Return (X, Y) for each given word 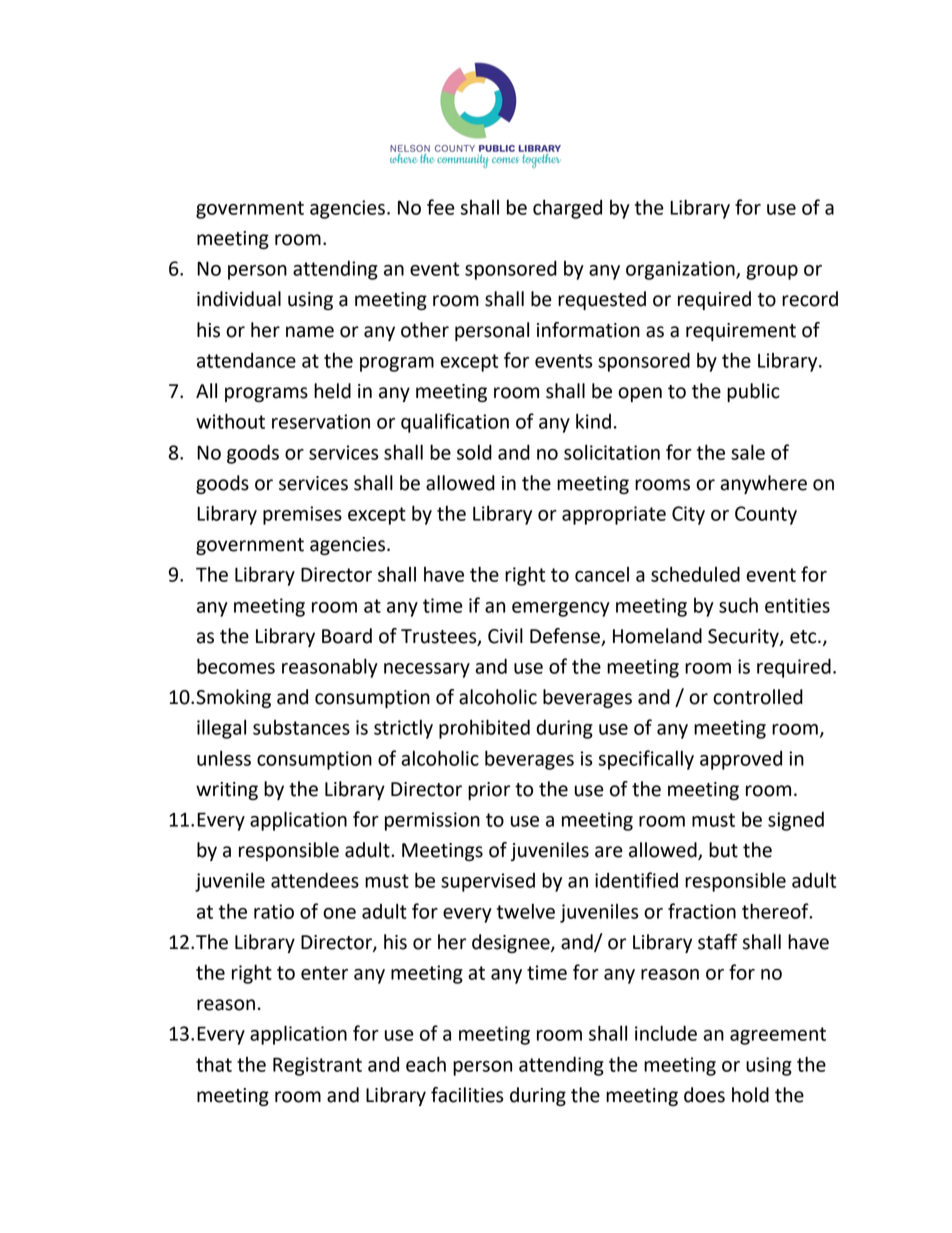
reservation (321, 421)
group (772, 272)
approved (741, 760)
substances (301, 727)
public (753, 392)
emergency (561, 609)
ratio (274, 911)
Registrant (317, 1066)
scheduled (695, 574)
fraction (702, 911)
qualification (455, 423)
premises (302, 515)
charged (567, 209)
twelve (526, 911)
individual (239, 299)
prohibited (484, 729)
